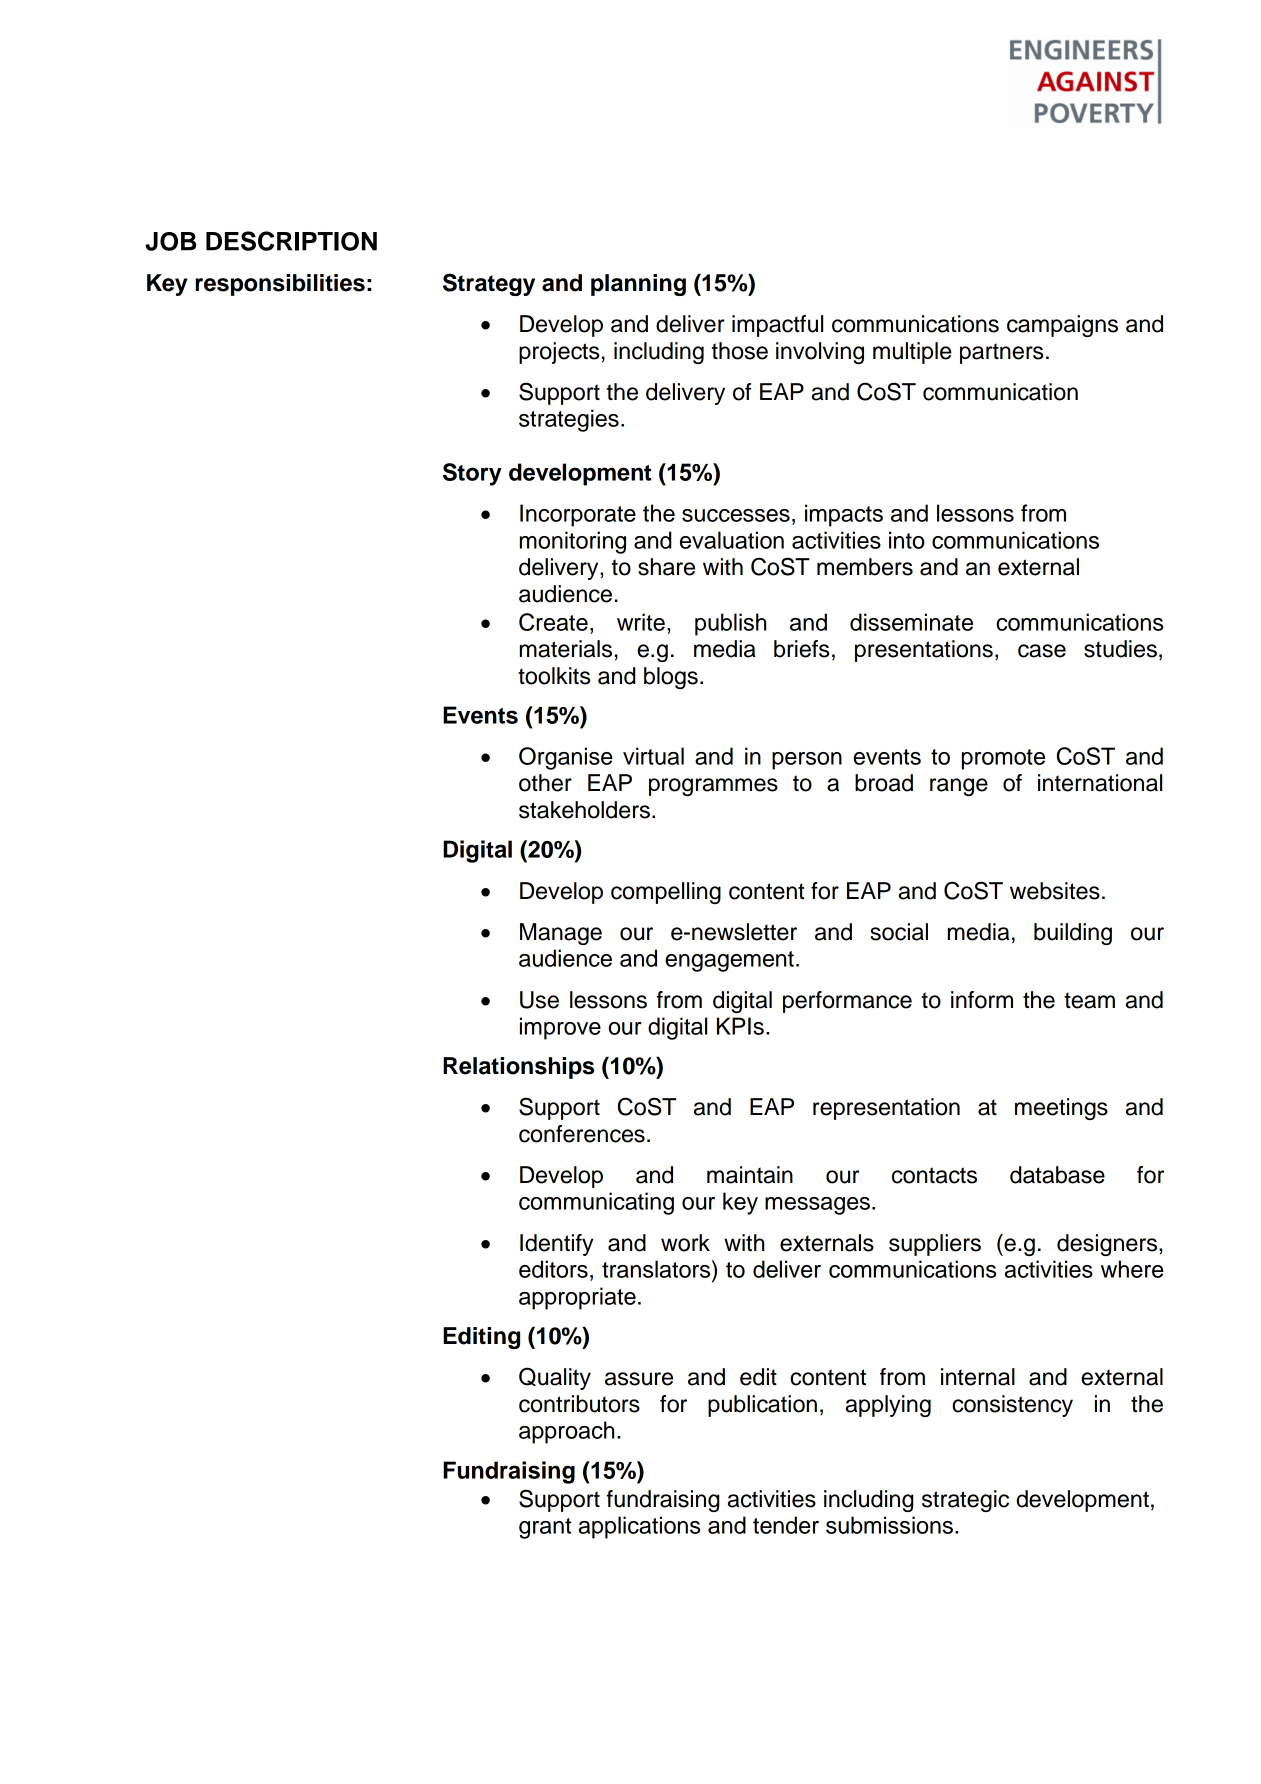  I want to click on database, so click(1057, 1175).
